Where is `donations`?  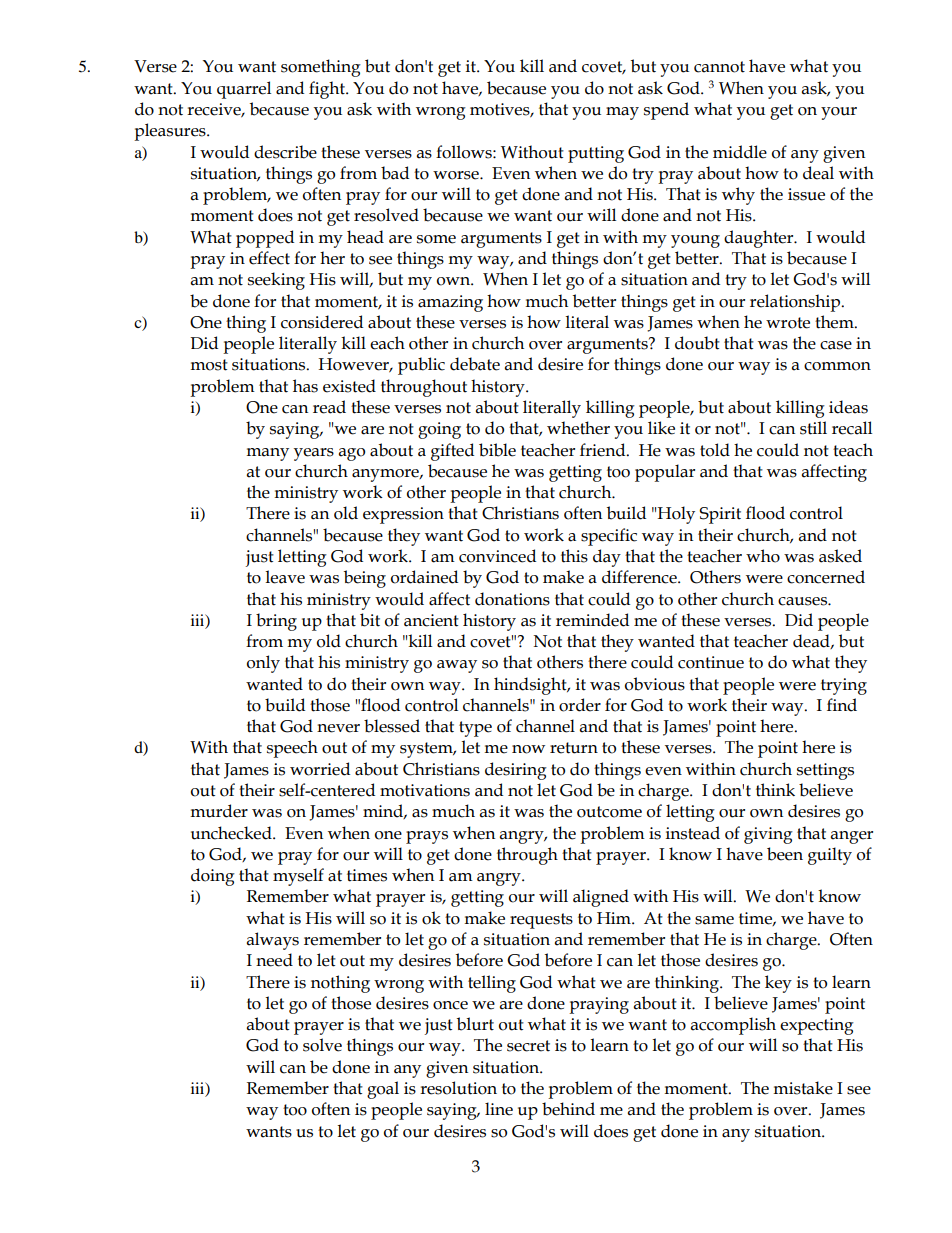
donations is located at coordinates (512, 599).
